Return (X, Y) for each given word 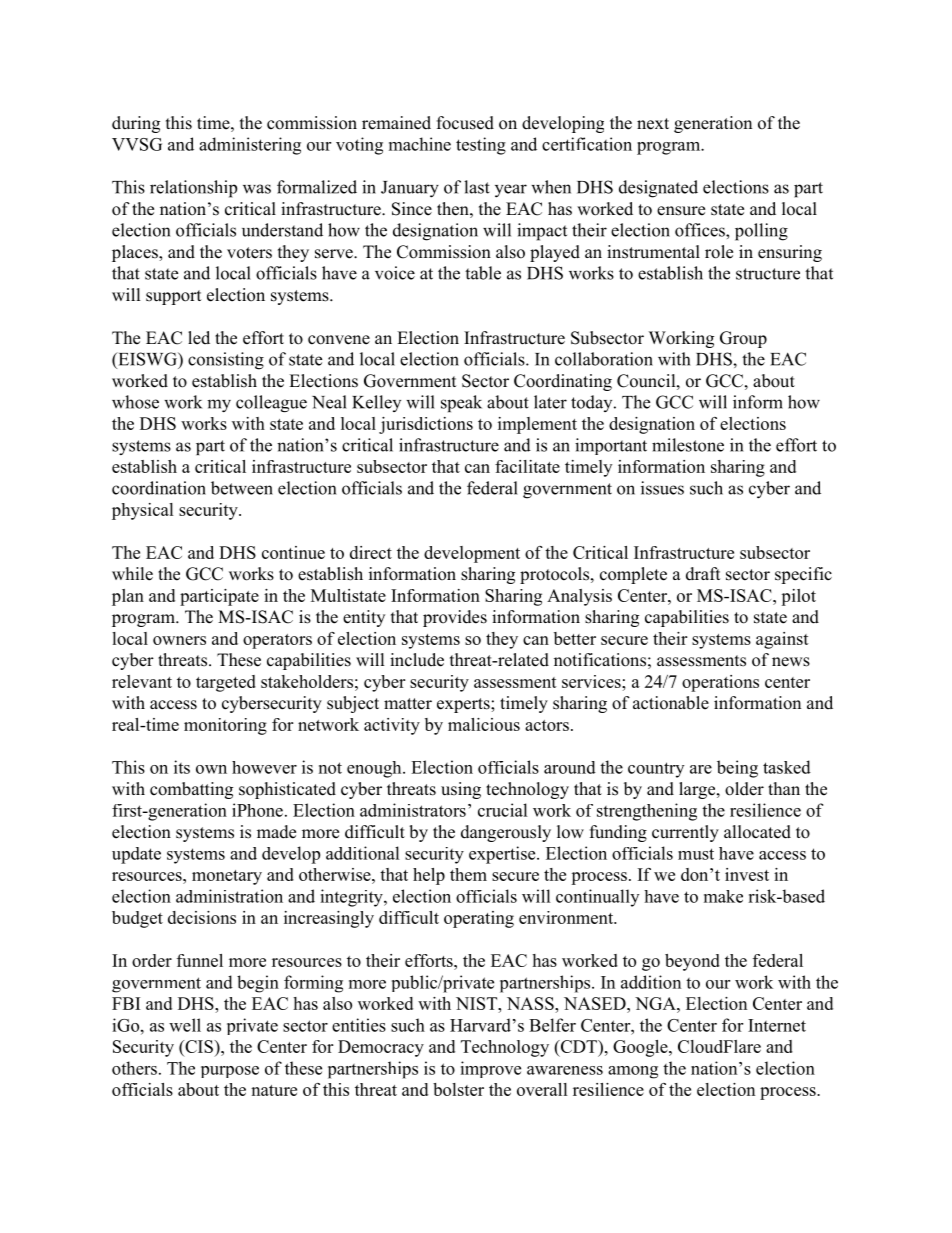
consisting (226, 361)
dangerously (506, 833)
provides (455, 618)
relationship (193, 189)
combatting (191, 790)
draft (703, 574)
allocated (757, 832)
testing (481, 146)
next (653, 124)
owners (179, 640)
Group (743, 339)
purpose (230, 1072)
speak (461, 403)
